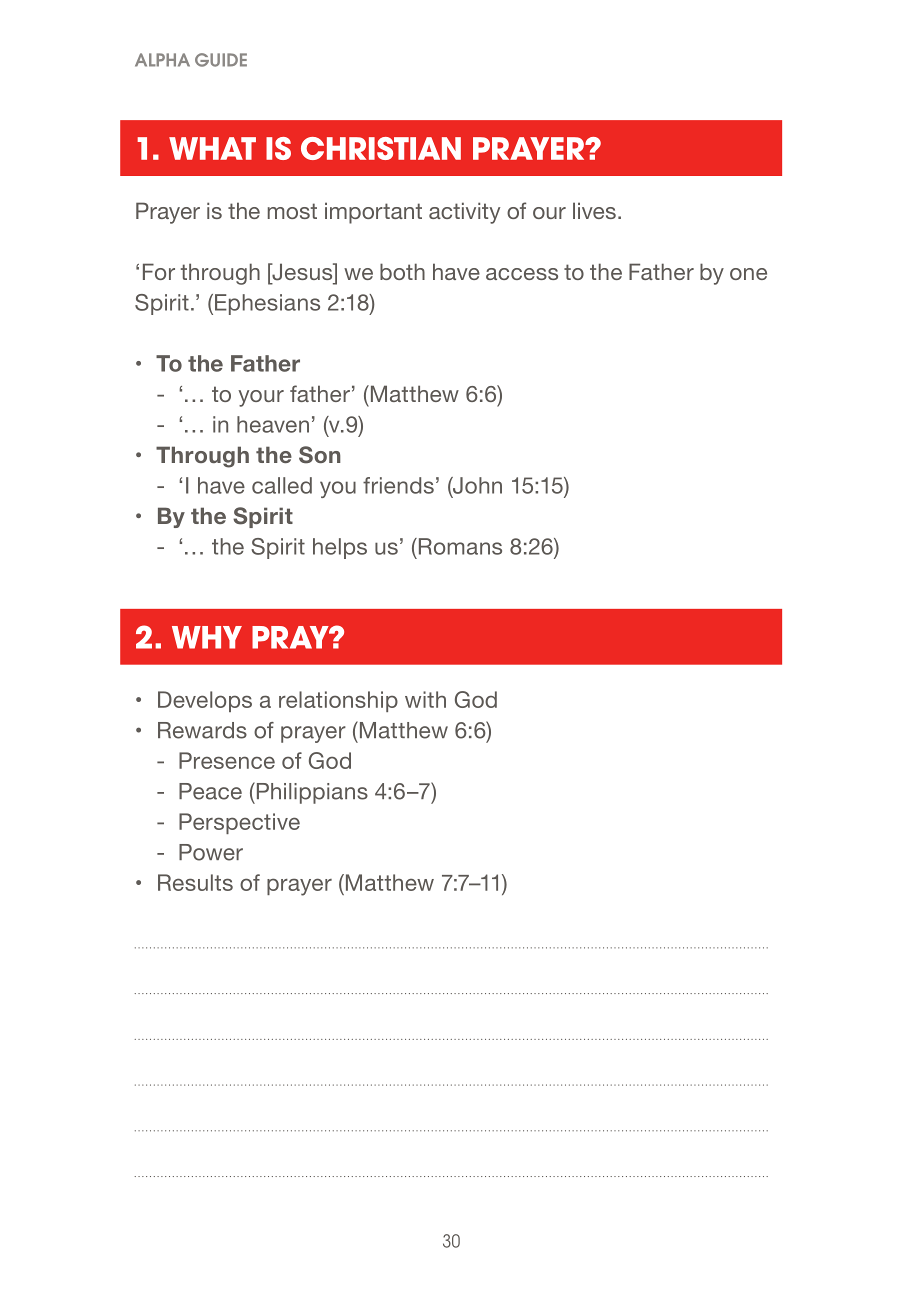 The image size is (924, 1308). Describe the element at coordinates (402, 271) in the screenshot. I see `both` at that location.
